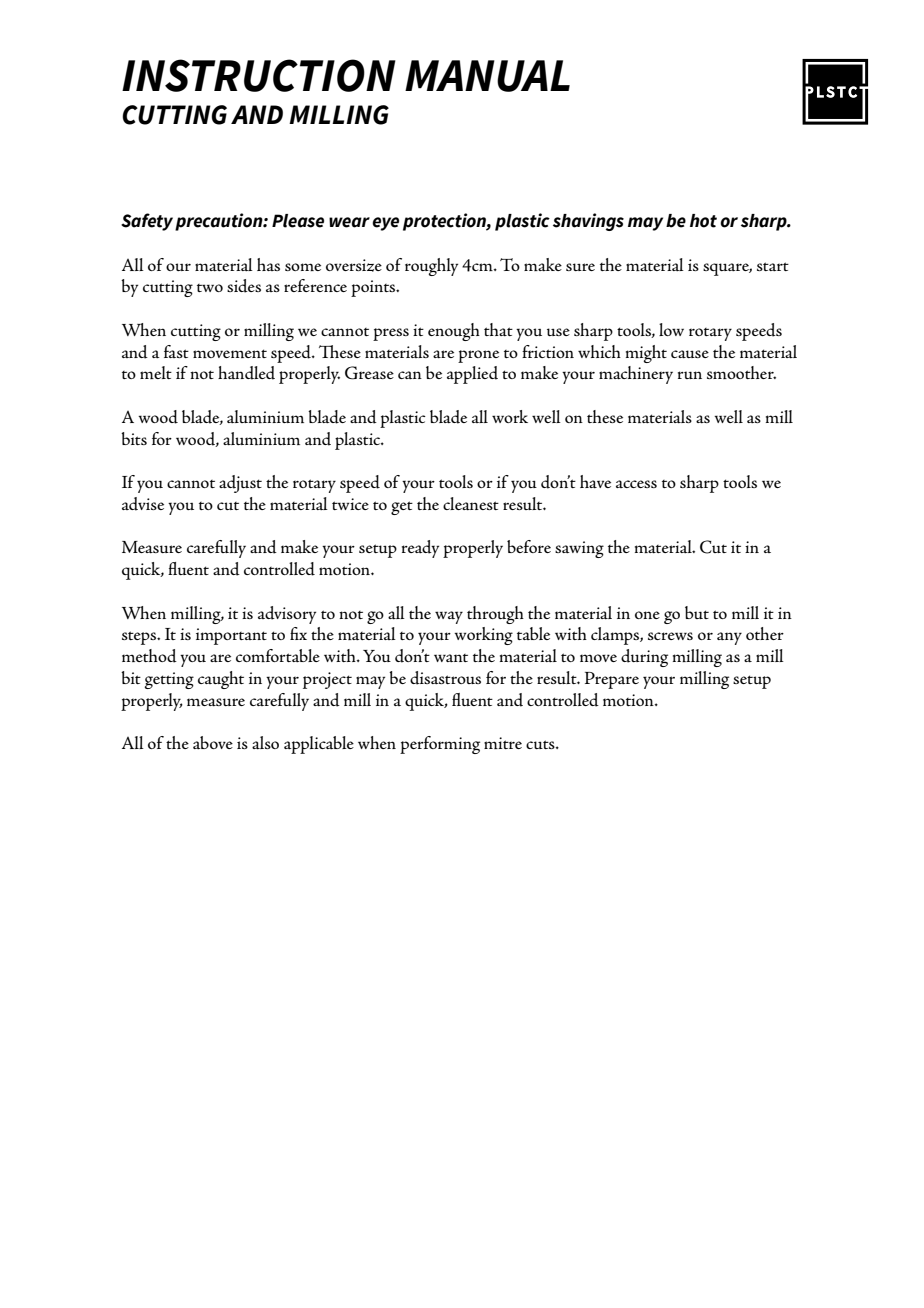 The image size is (924, 1308). What do you see at coordinates (472, 375) in the screenshot?
I see `applied` at bounding box center [472, 375].
